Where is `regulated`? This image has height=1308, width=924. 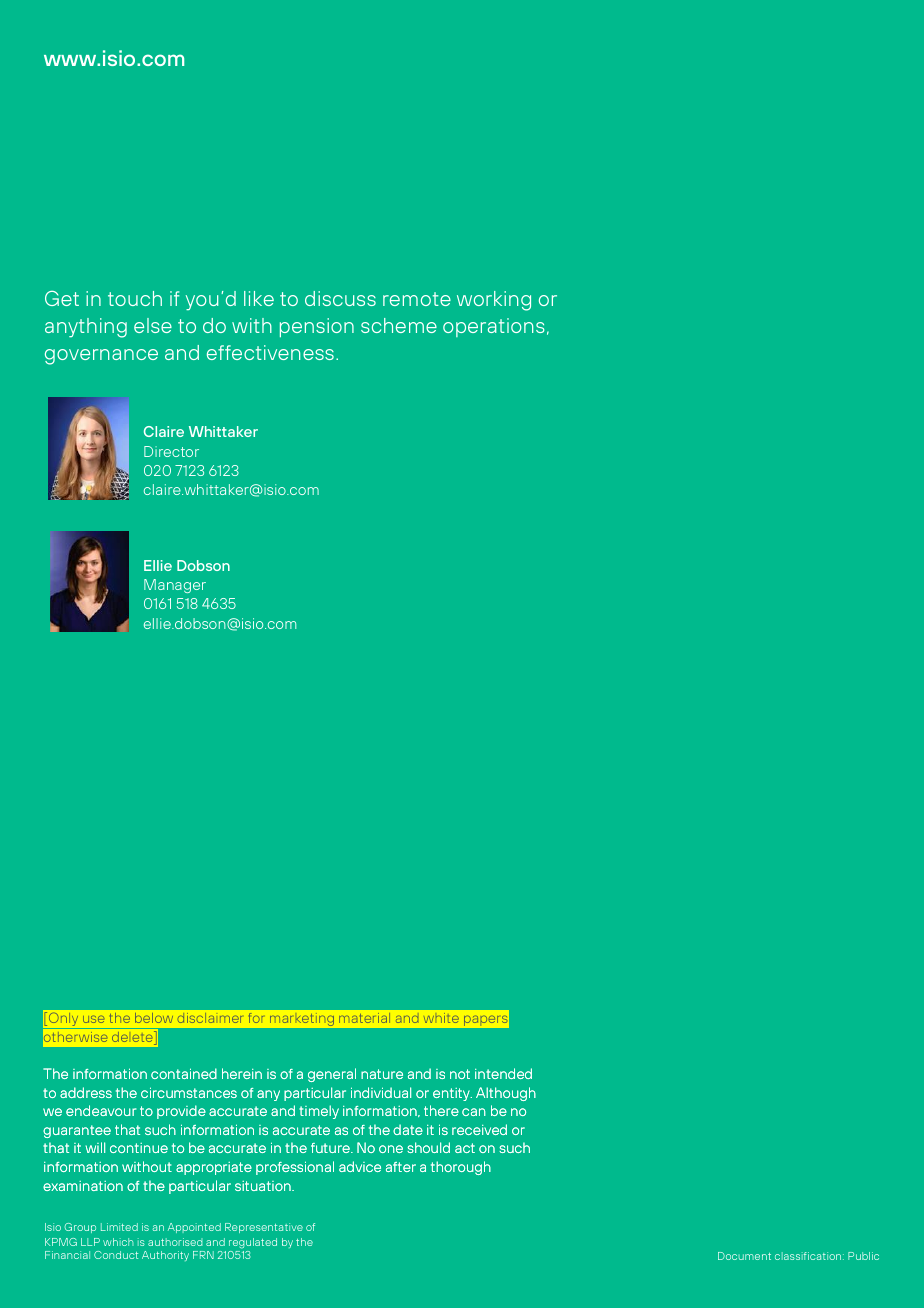 regulated is located at coordinates (253, 1243).
